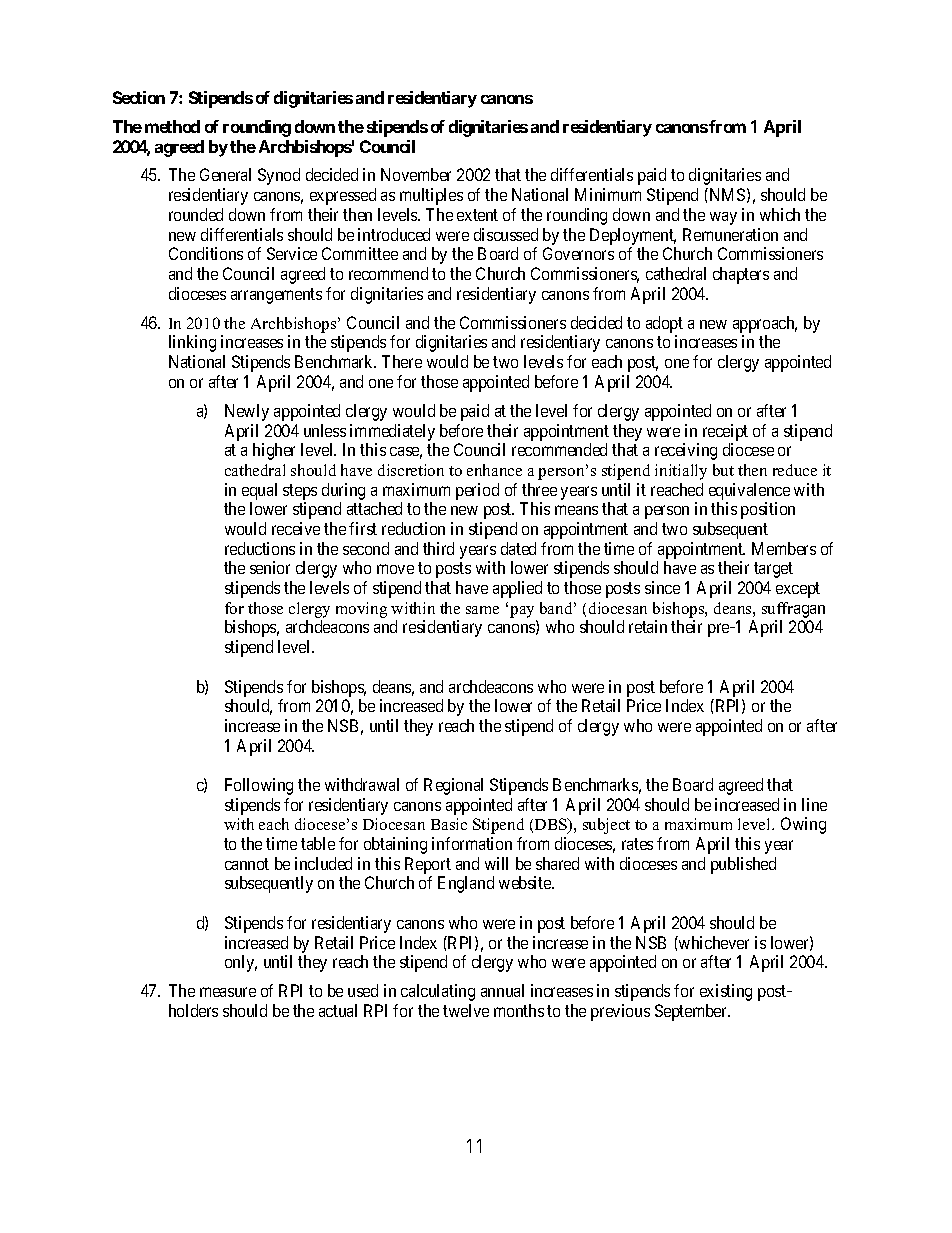 This image has height=1233, width=952. What do you see at coordinates (172, 126) in the image?
I see `method` at bounding box center [172, 126].
